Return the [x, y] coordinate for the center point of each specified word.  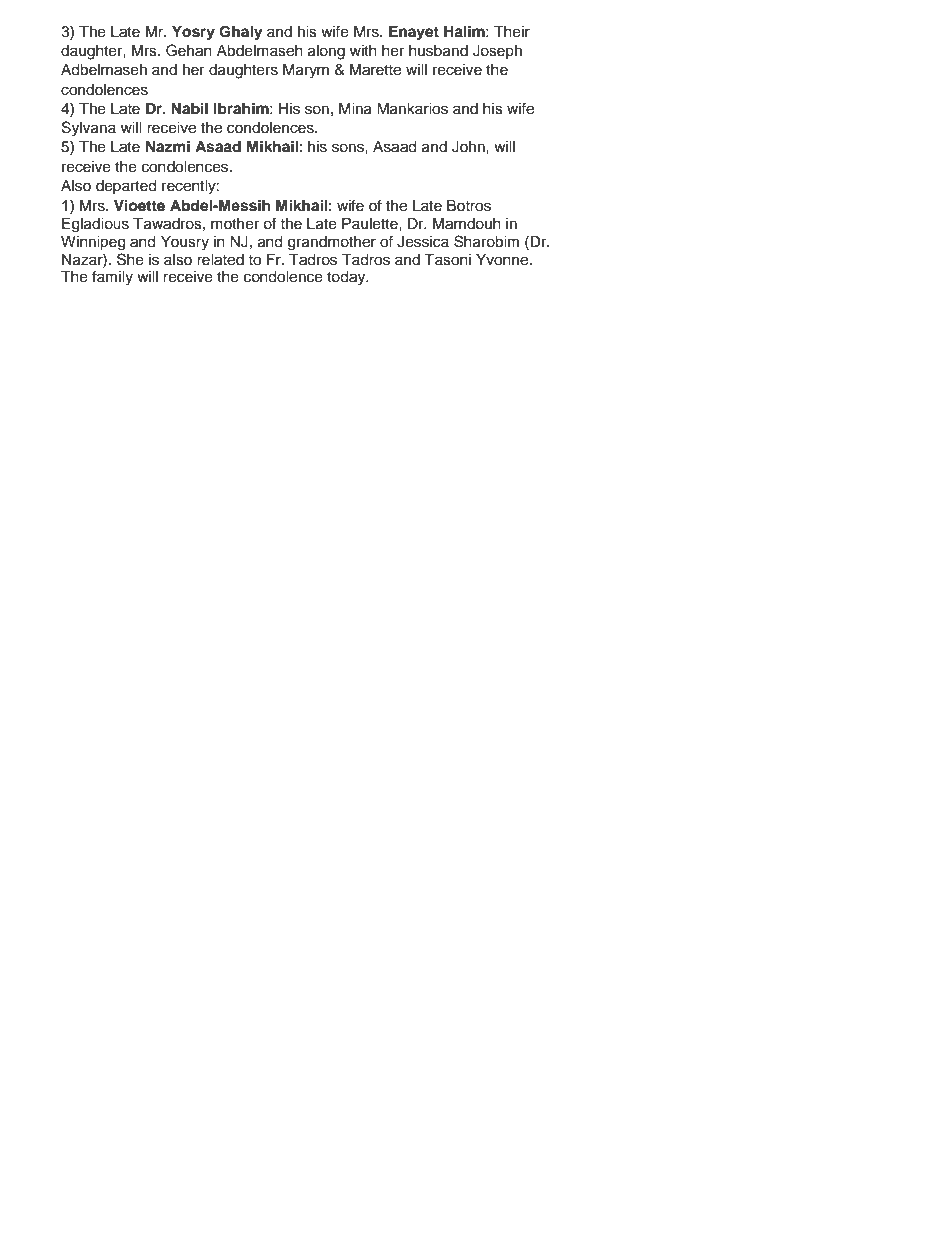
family [112, 278]
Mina [355, 109]
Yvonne [503, 260]
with [363, 50]
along [326, 52]
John [469, 147]
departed [126, 187]
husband [438, 51]
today [347, 278]
